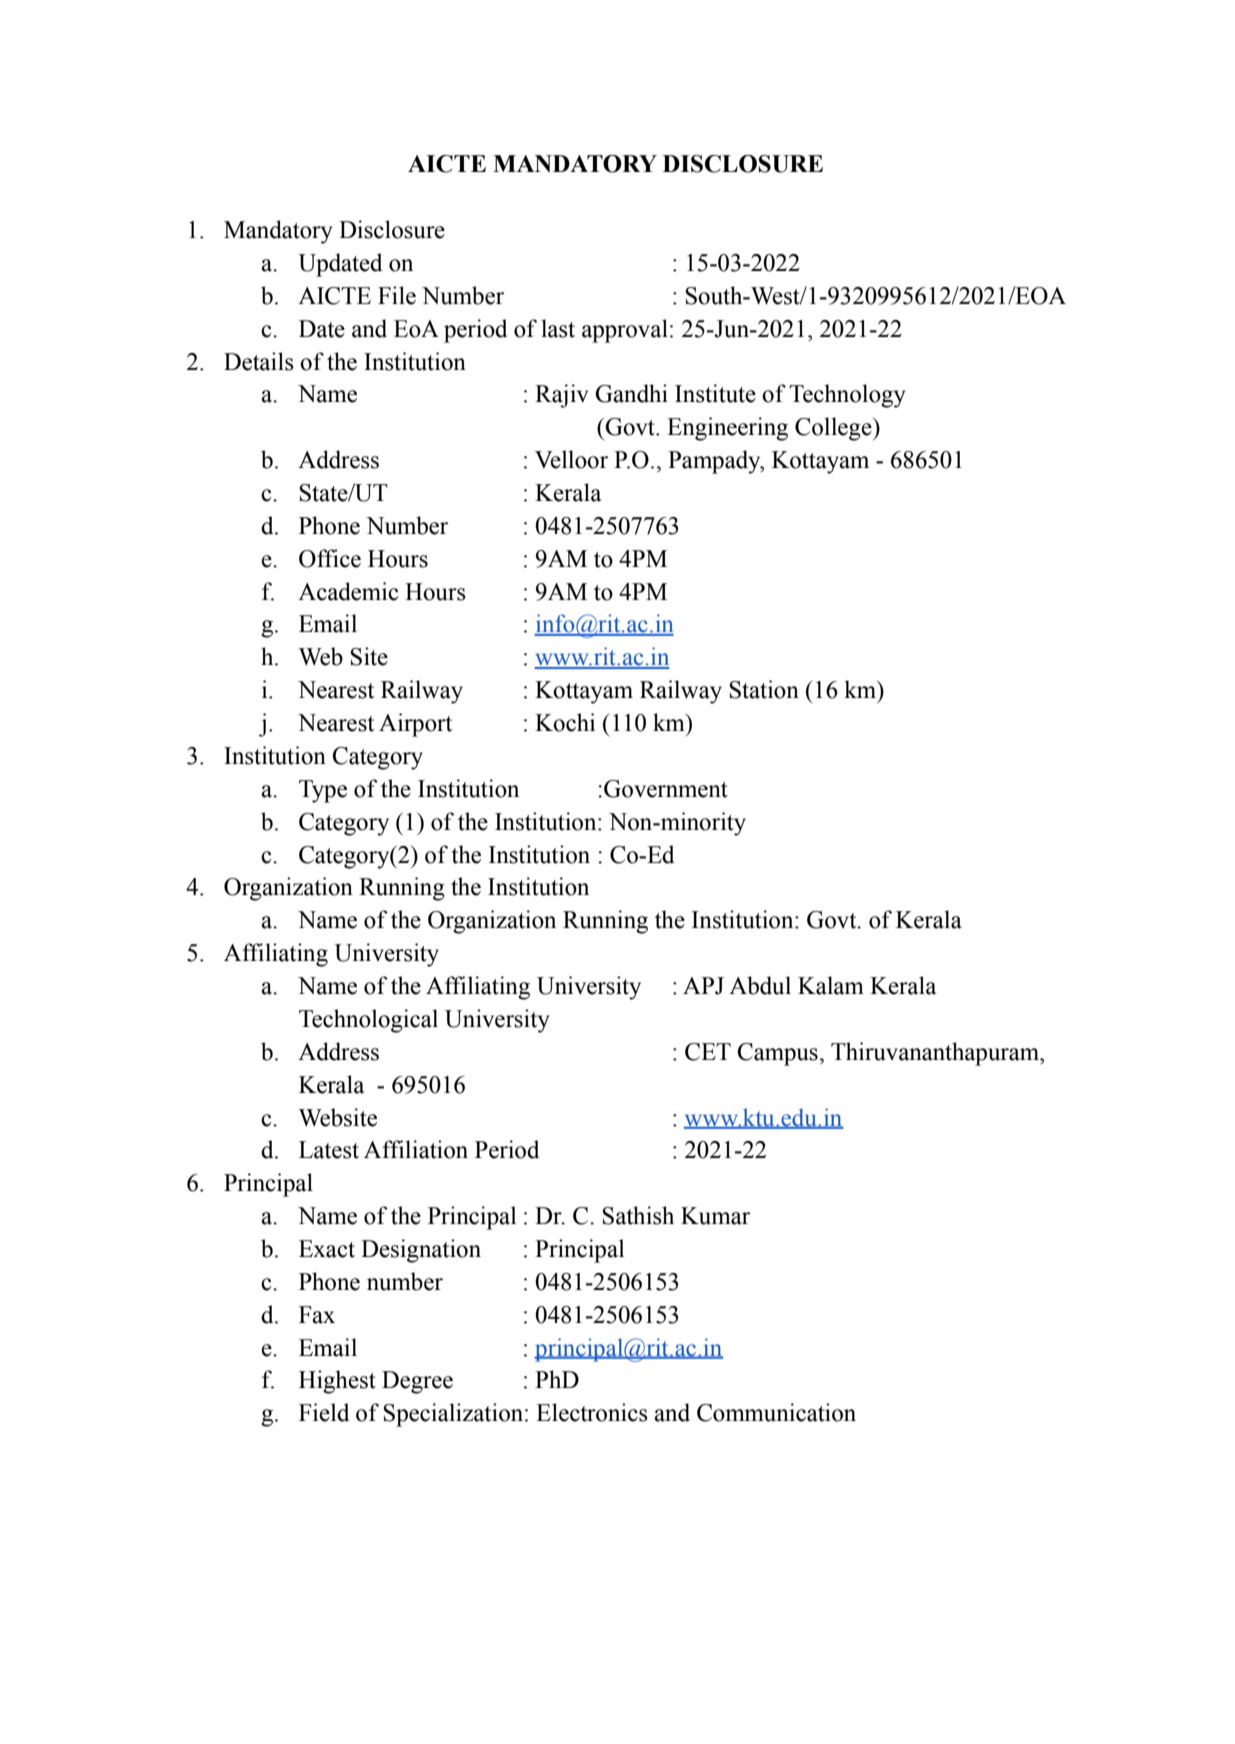 This screenshot has height=1744, width=1235. What do you see at coordinates (558, 328) in the screenshot?
I see `last` at bounding box center [558, 328].
